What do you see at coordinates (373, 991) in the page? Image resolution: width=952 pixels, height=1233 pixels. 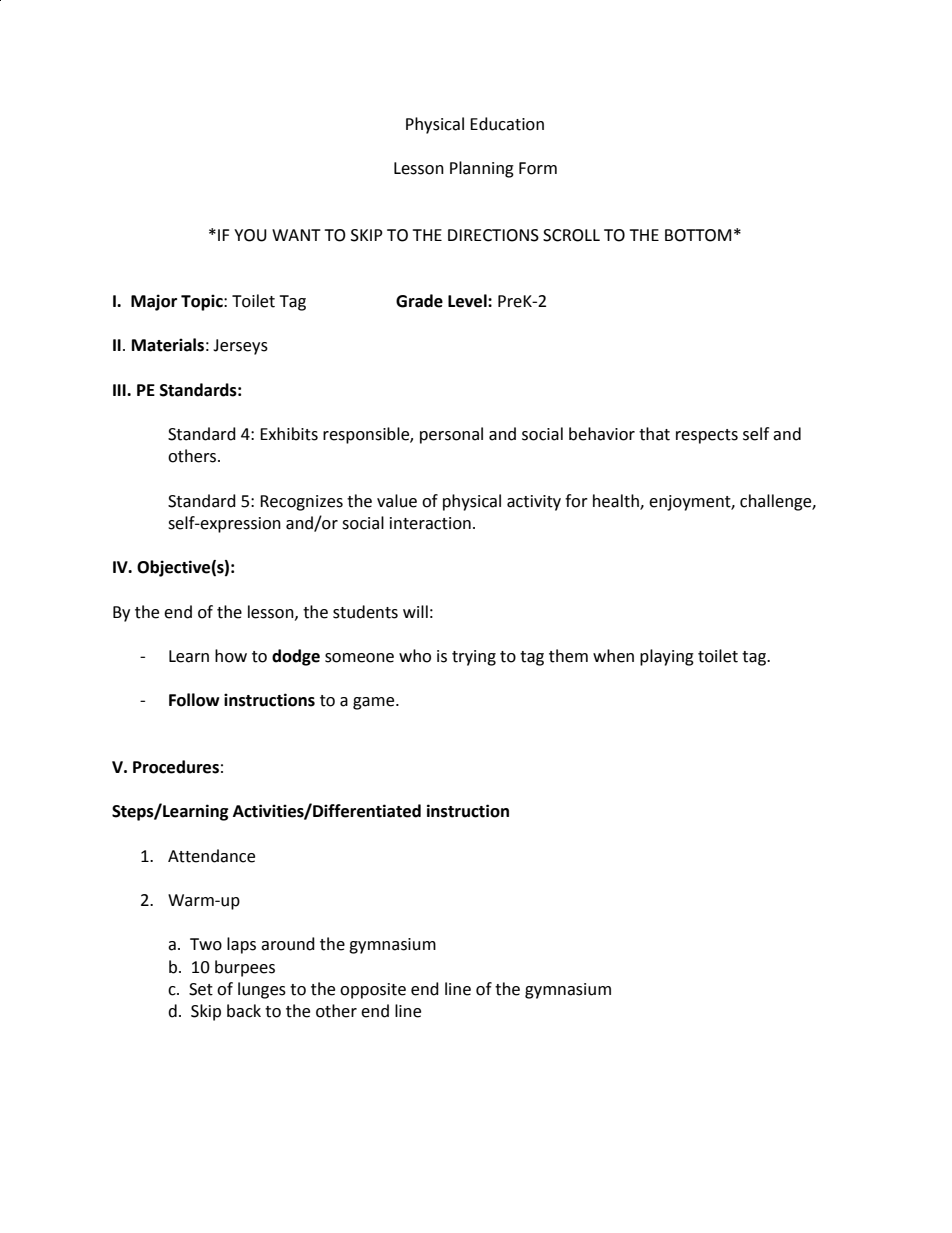 I see `opposite` at bounding box center [373, 991].
